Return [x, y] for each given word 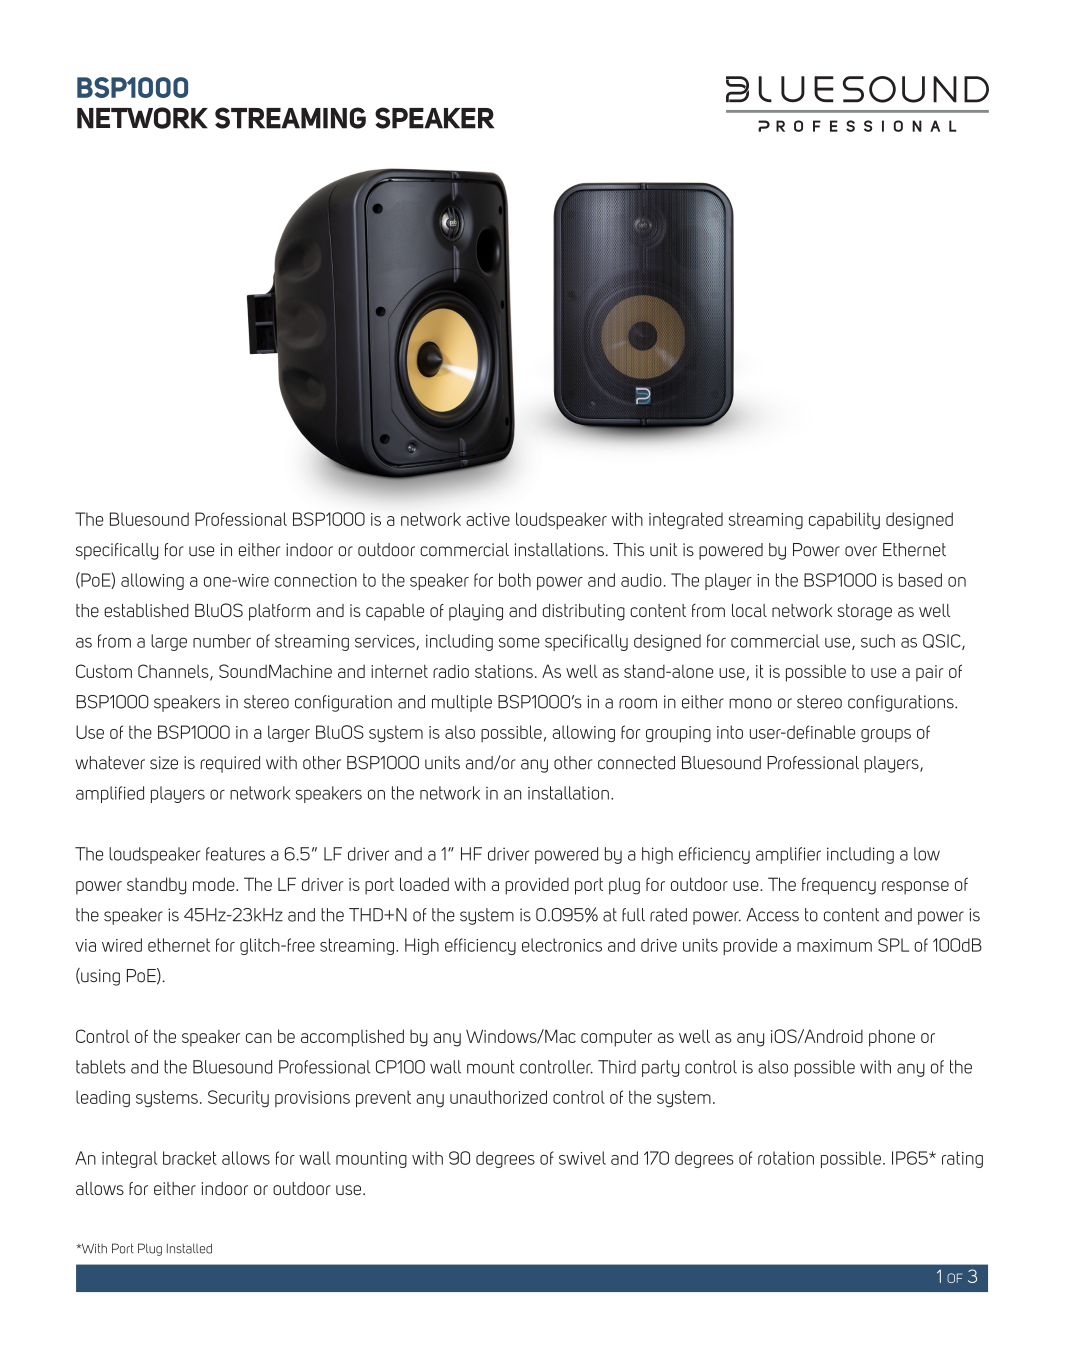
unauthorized [498, 1097]
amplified [110, 794]
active [488, 519]
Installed [189, 1248]
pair [930, 673]
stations [504, 671]
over [861, 551]
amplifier [788, 855]
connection [315, 580]
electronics [562, 945]
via [85, 945]
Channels [174, 672]
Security [238, 1099]
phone [892, 1038]
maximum [834, 945]
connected [636, 763]
